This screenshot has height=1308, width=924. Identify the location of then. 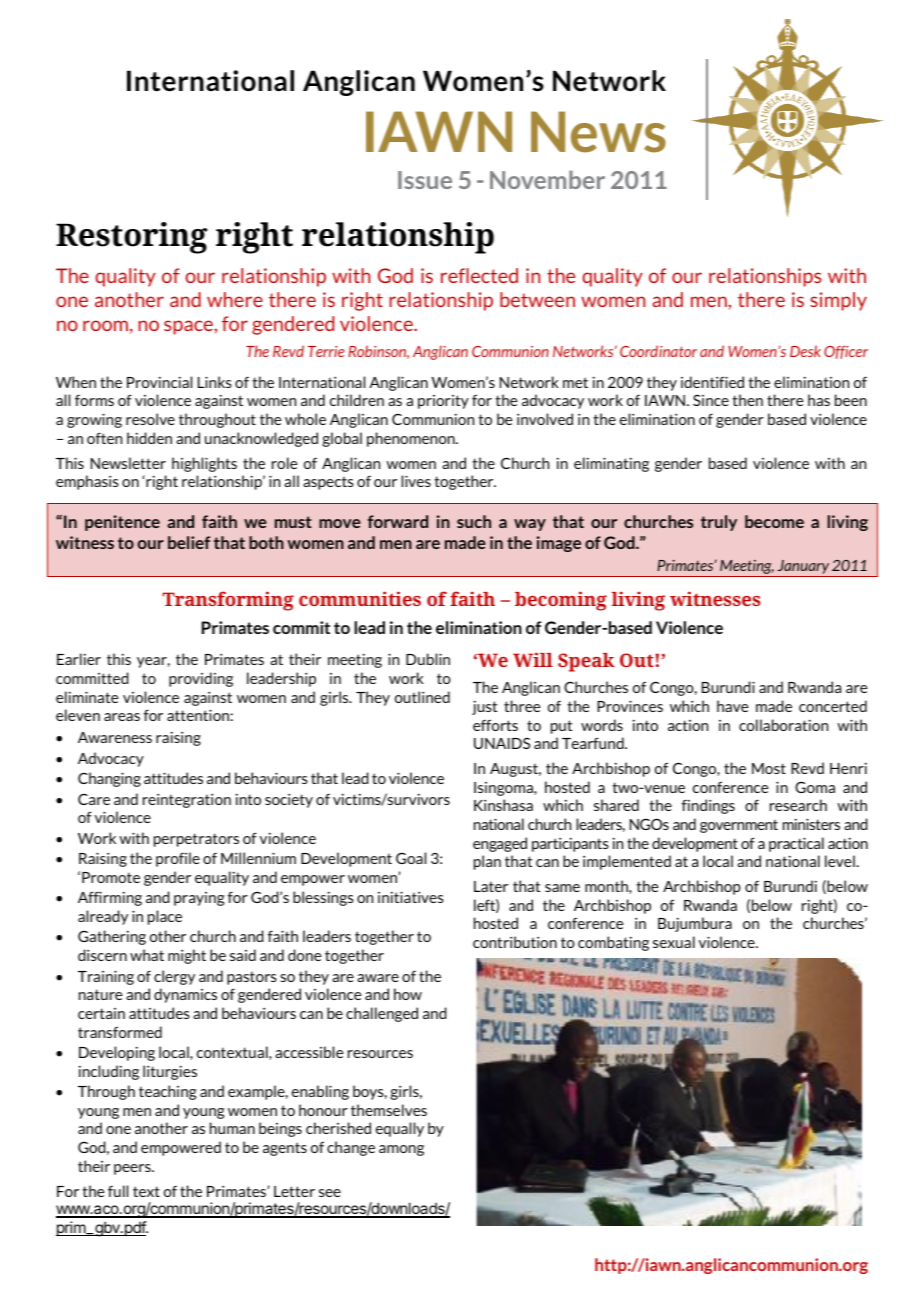
(747, 400).
